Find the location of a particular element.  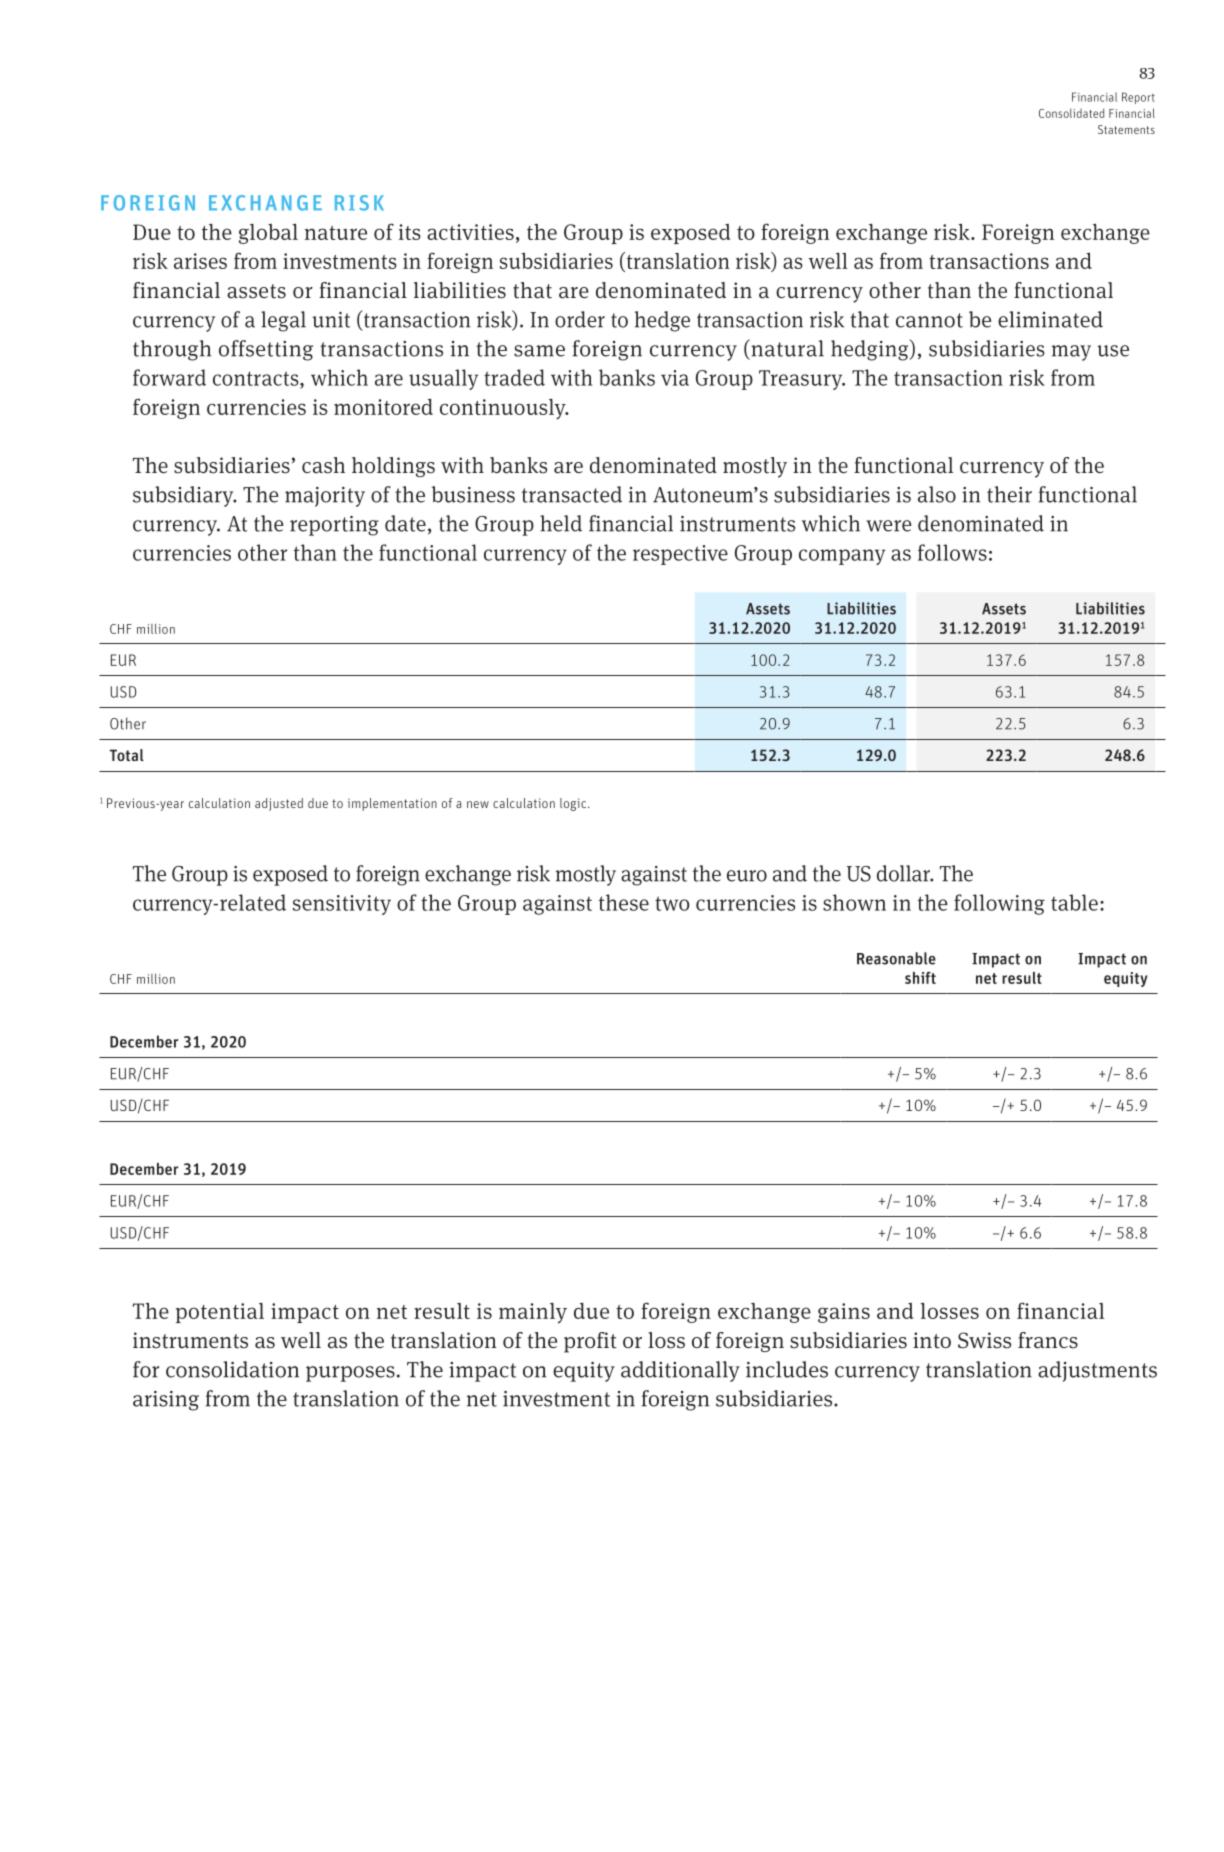

logic is located at coordinates (574, 804).
